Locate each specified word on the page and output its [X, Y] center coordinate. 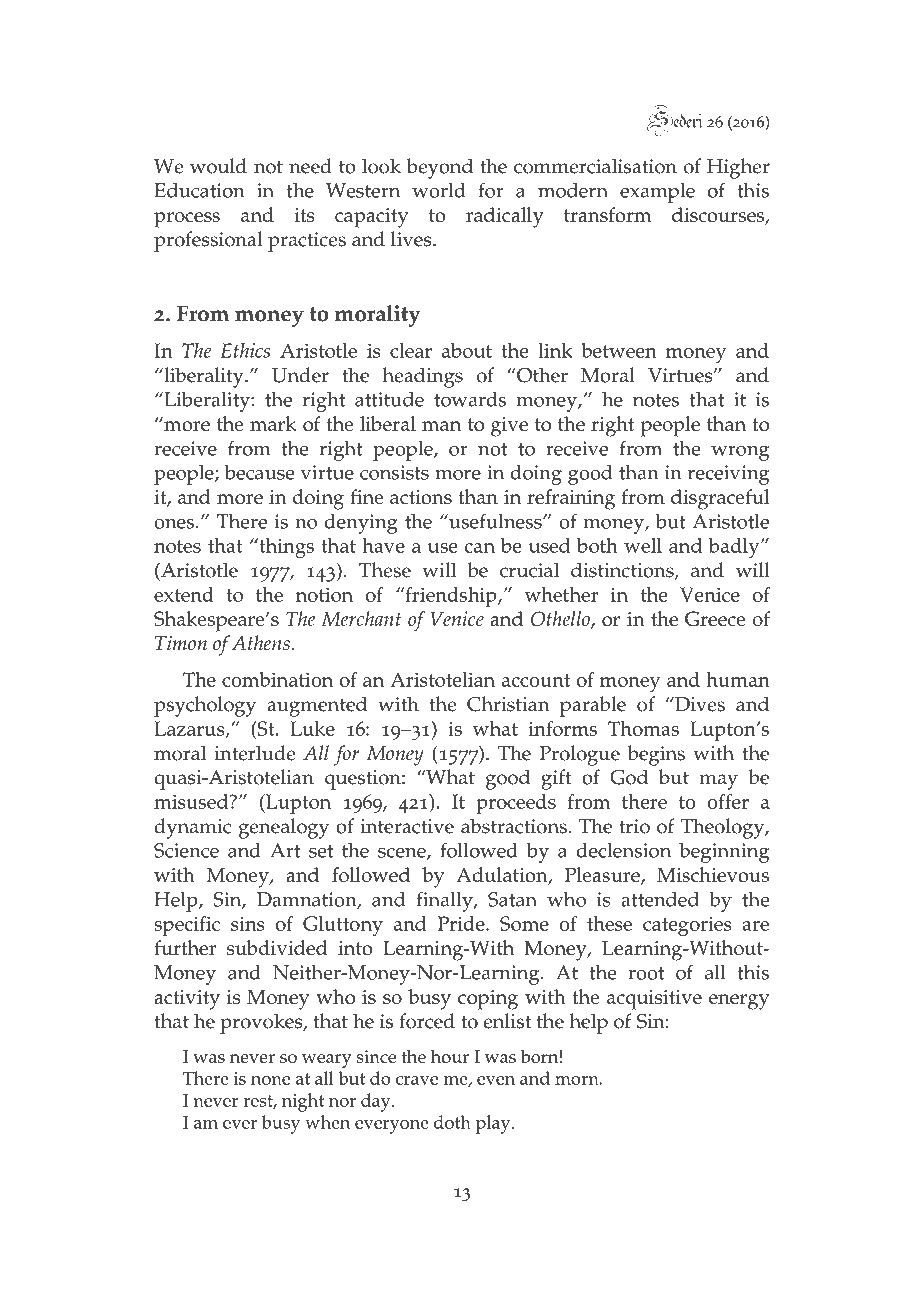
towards [470, 399]
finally [446, 901]
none [270, 1080]
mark [273, 423]
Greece [715, 618]
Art [285, 850]
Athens [262, 642]
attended [660, 899]
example [657, 193]
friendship [451, 597]
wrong [740, 453]
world [439, 190]
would [218, 166]
